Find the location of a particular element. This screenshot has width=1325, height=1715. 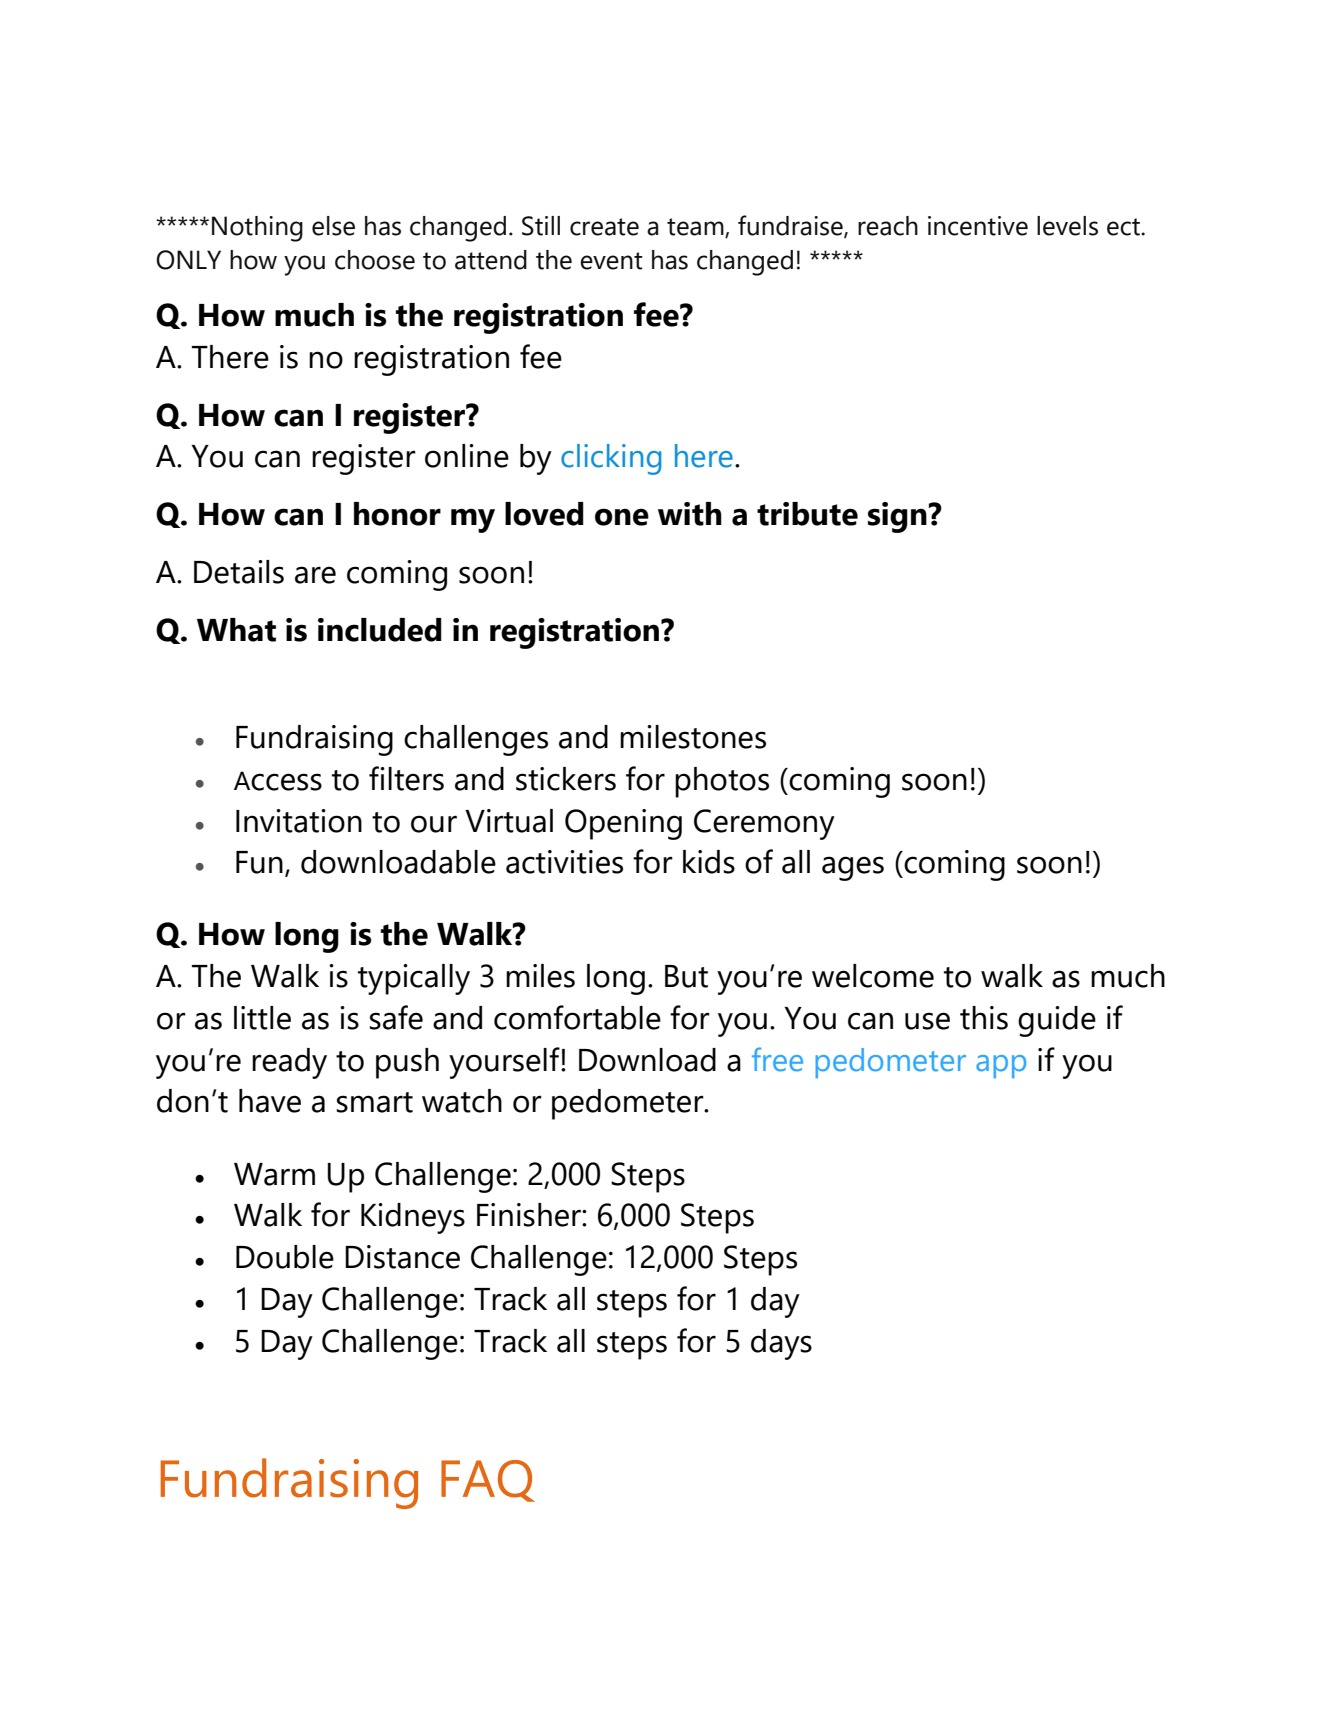

FAQ is located at coordinates (488, 1481).
